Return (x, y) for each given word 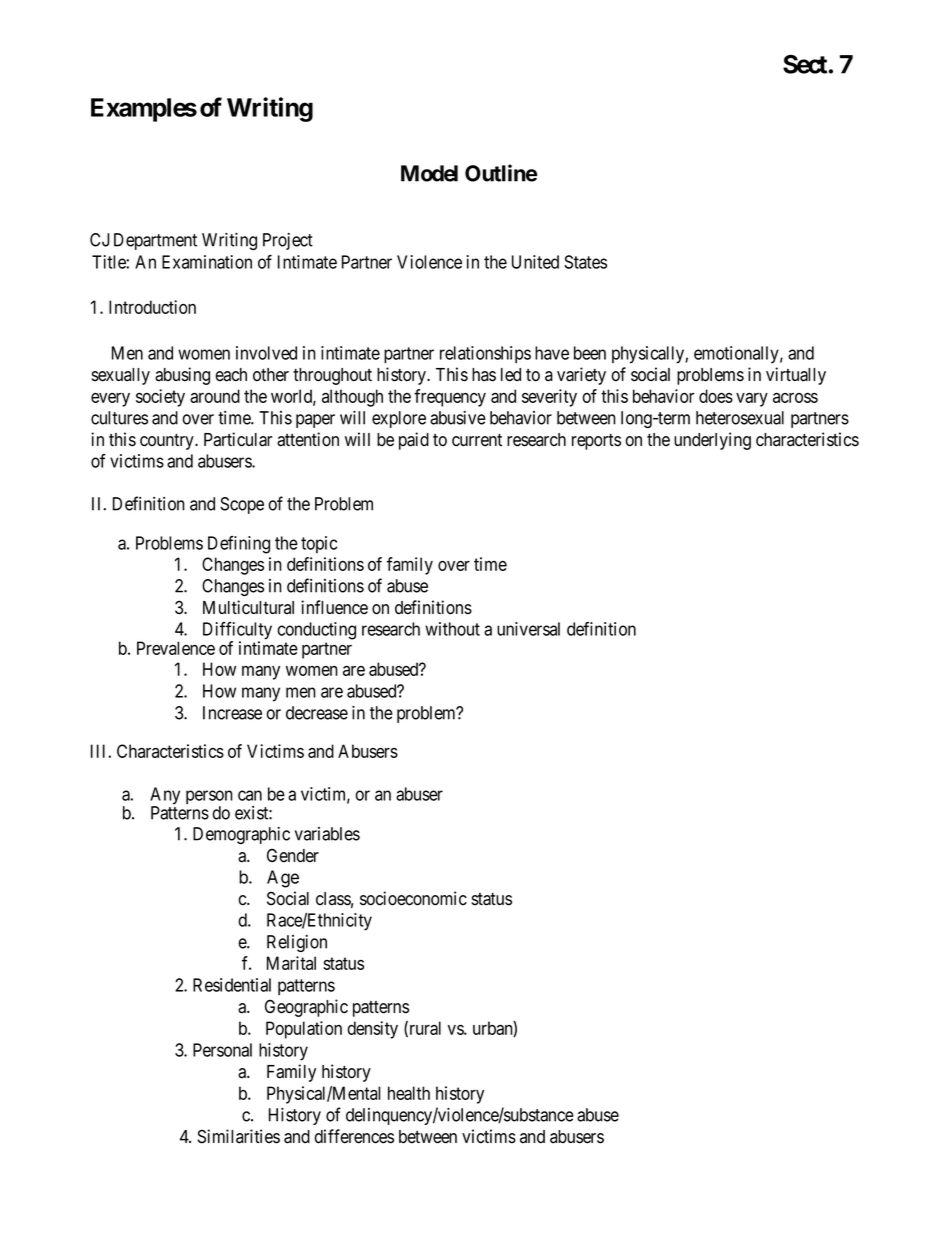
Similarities (238, 1136)
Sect (806, 64)
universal (528, 629)
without (452, 629)
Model (429, 173)
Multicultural (248, 607)
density (373, 1030)
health (409, 1093)
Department (155, 241)
